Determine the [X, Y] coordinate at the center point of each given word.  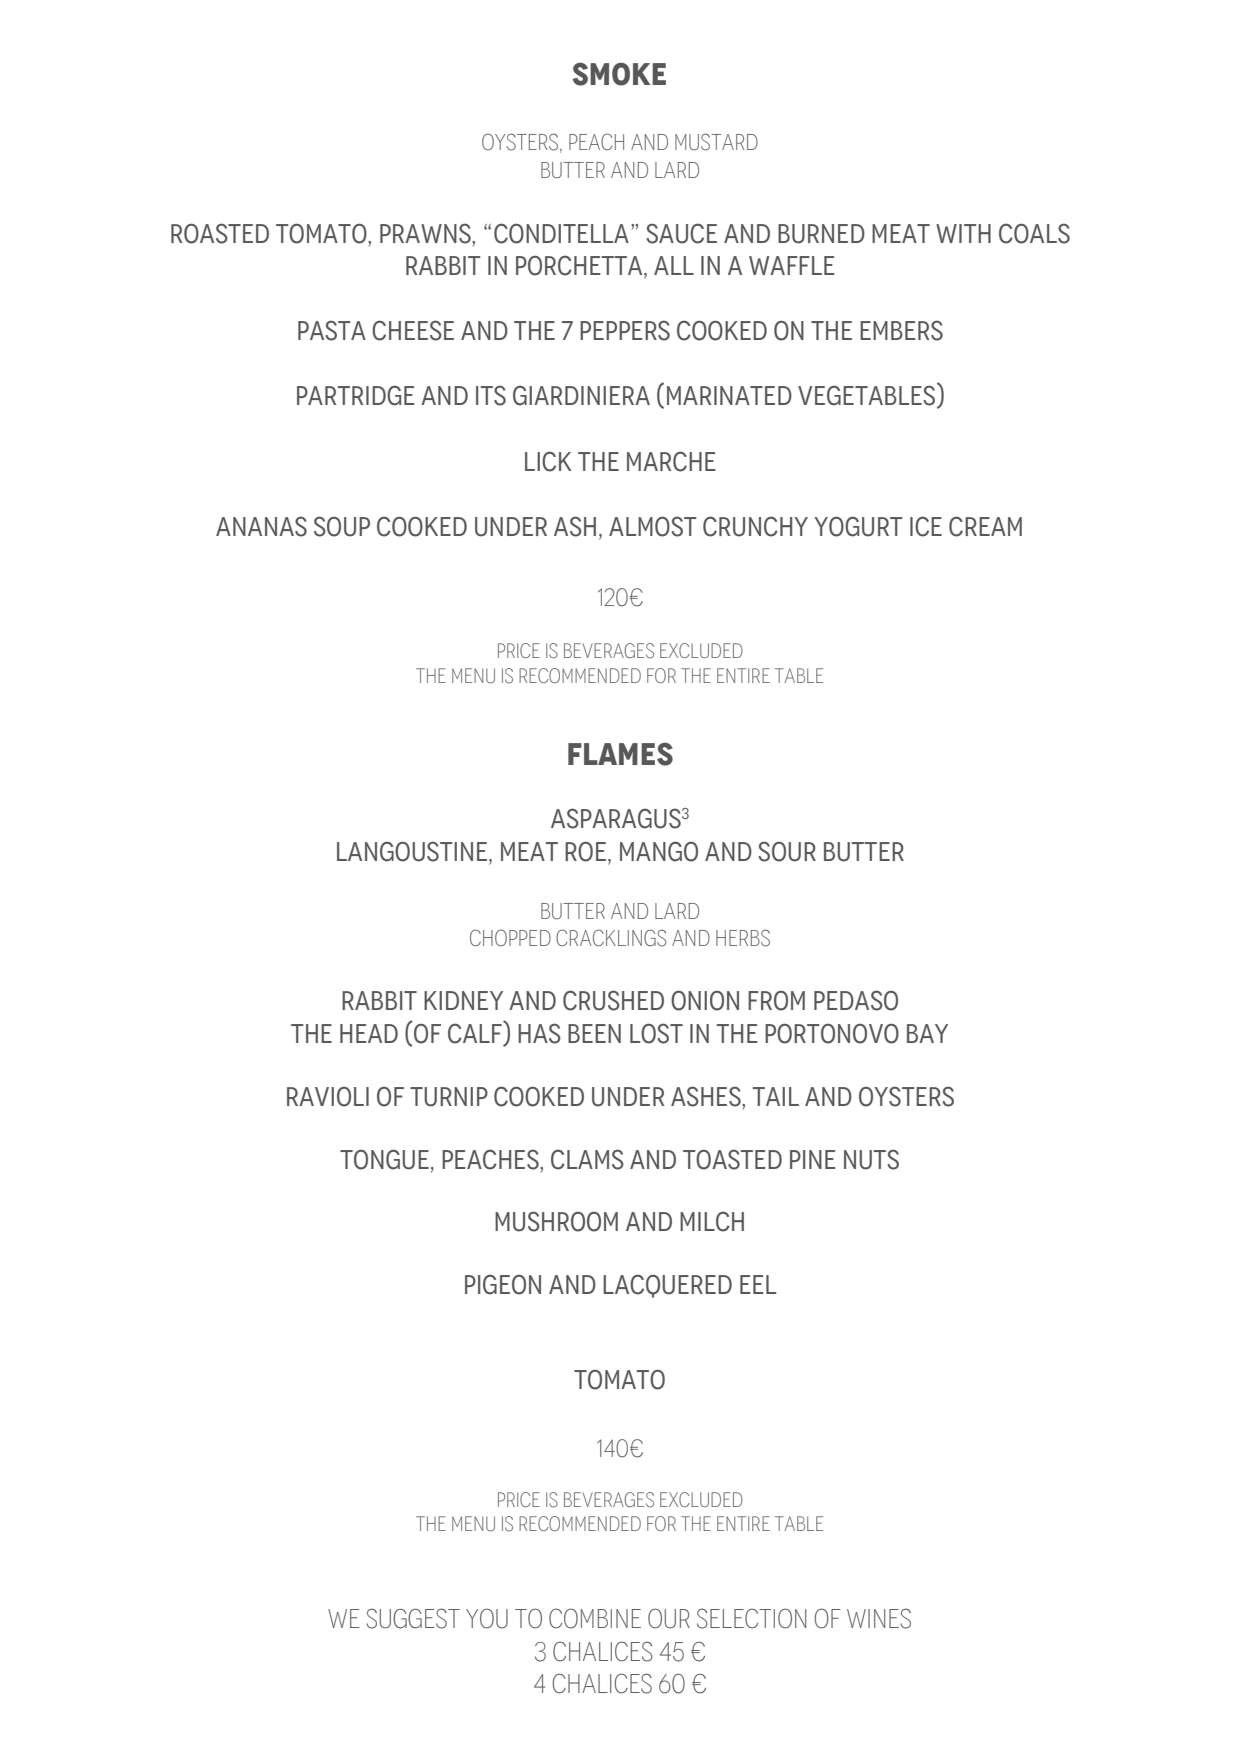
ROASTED [220, 233]
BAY [927, 1033]
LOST [656, 1033]
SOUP [342, 526]
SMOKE [619, 74]
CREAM [985, 526]
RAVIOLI [328, 1097]
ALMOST [653, 526]
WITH [963, 233]
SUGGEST [413, 1618]
